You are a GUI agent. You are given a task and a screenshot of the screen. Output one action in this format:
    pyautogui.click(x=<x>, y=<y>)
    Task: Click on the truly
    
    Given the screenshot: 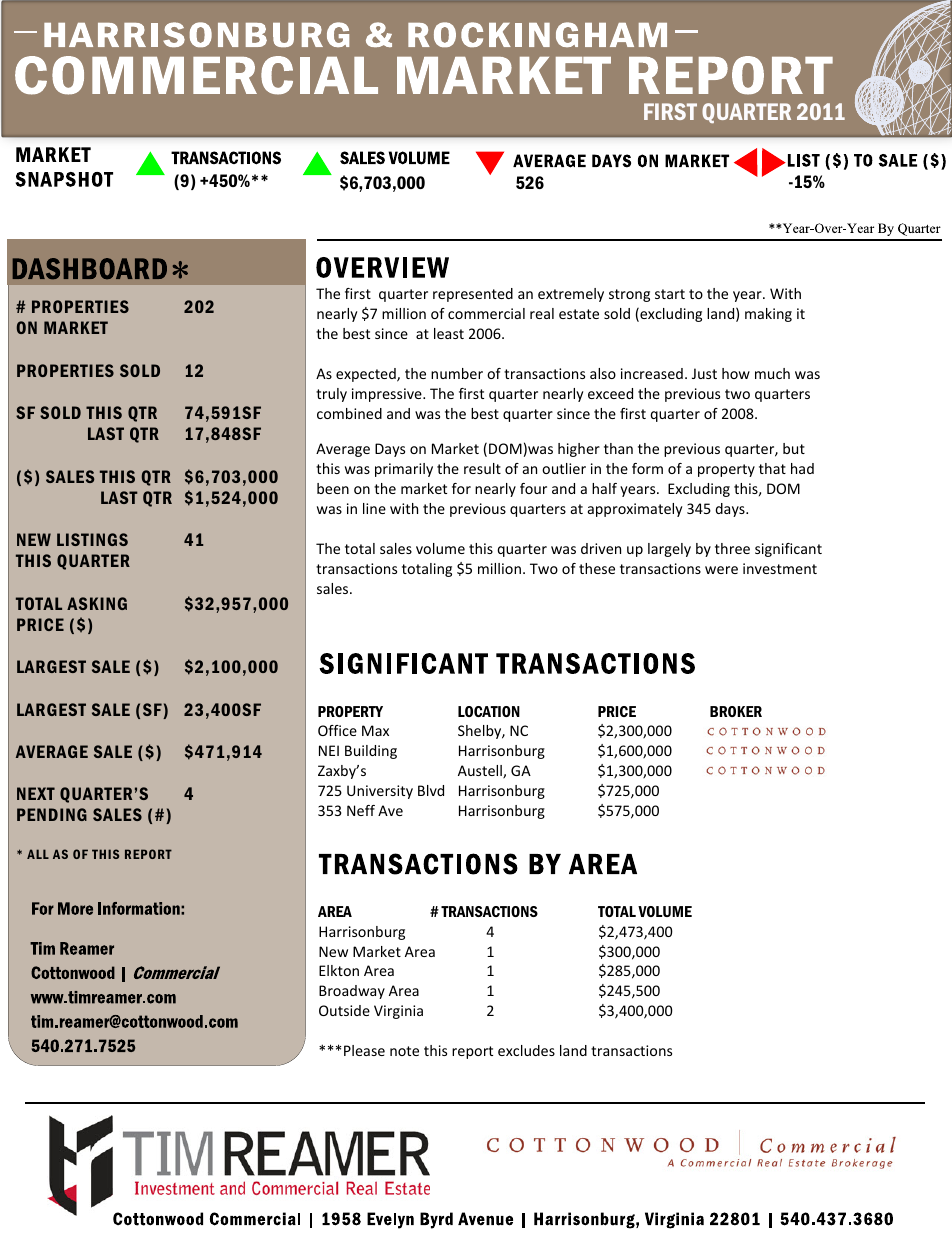 What is the action you would take?
    pyautogui.click(x=331, y=395)
